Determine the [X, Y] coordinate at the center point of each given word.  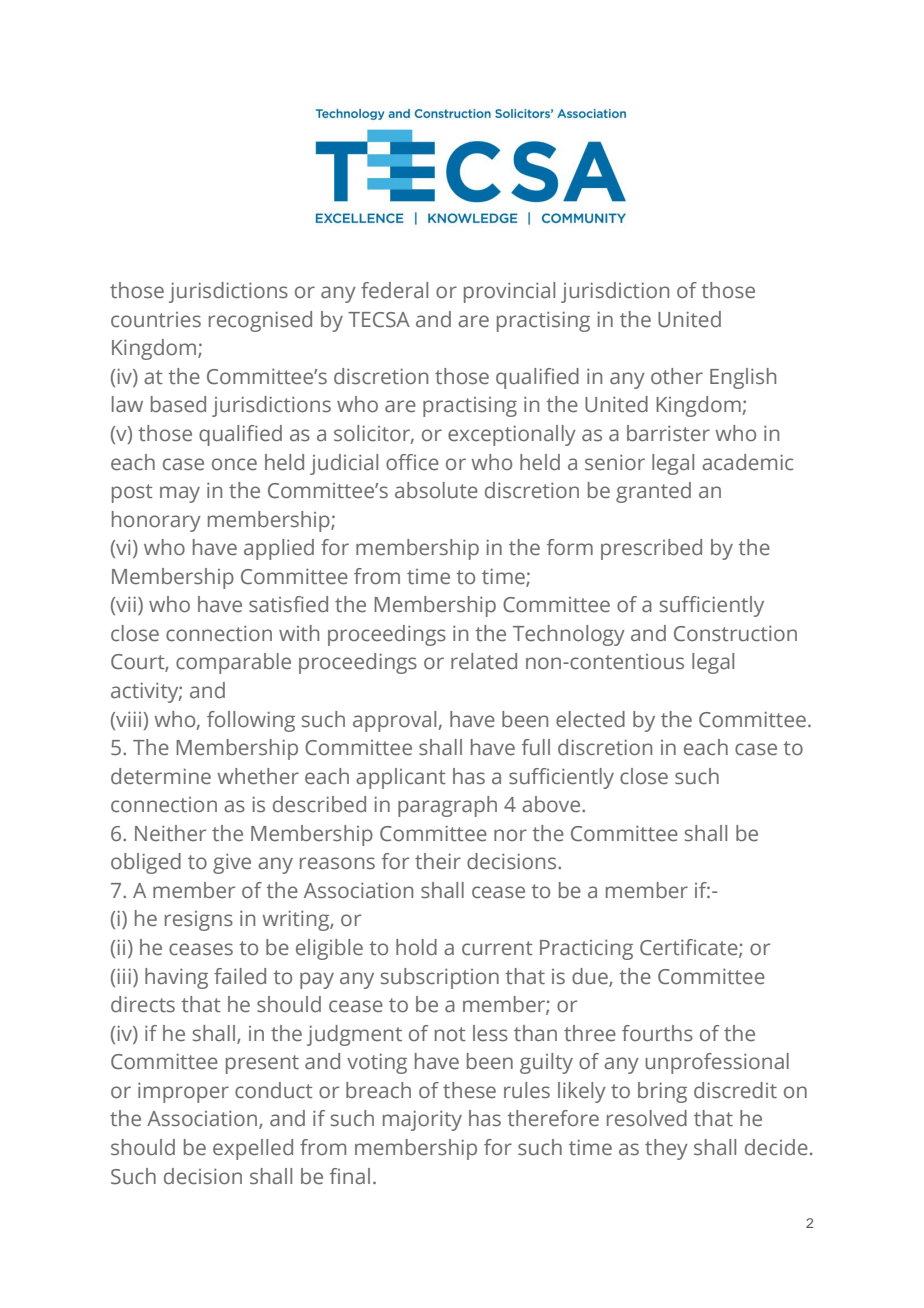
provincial [509, 292]
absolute [436, 490]
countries [156, 320]
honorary [156, 521]
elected [590, 719]
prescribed [651, 549]
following [251, 721]
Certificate [690, 948]
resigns [199, 921]
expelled [253, 1149]
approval [394, 721]
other [677, 376]
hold [416, 947]
